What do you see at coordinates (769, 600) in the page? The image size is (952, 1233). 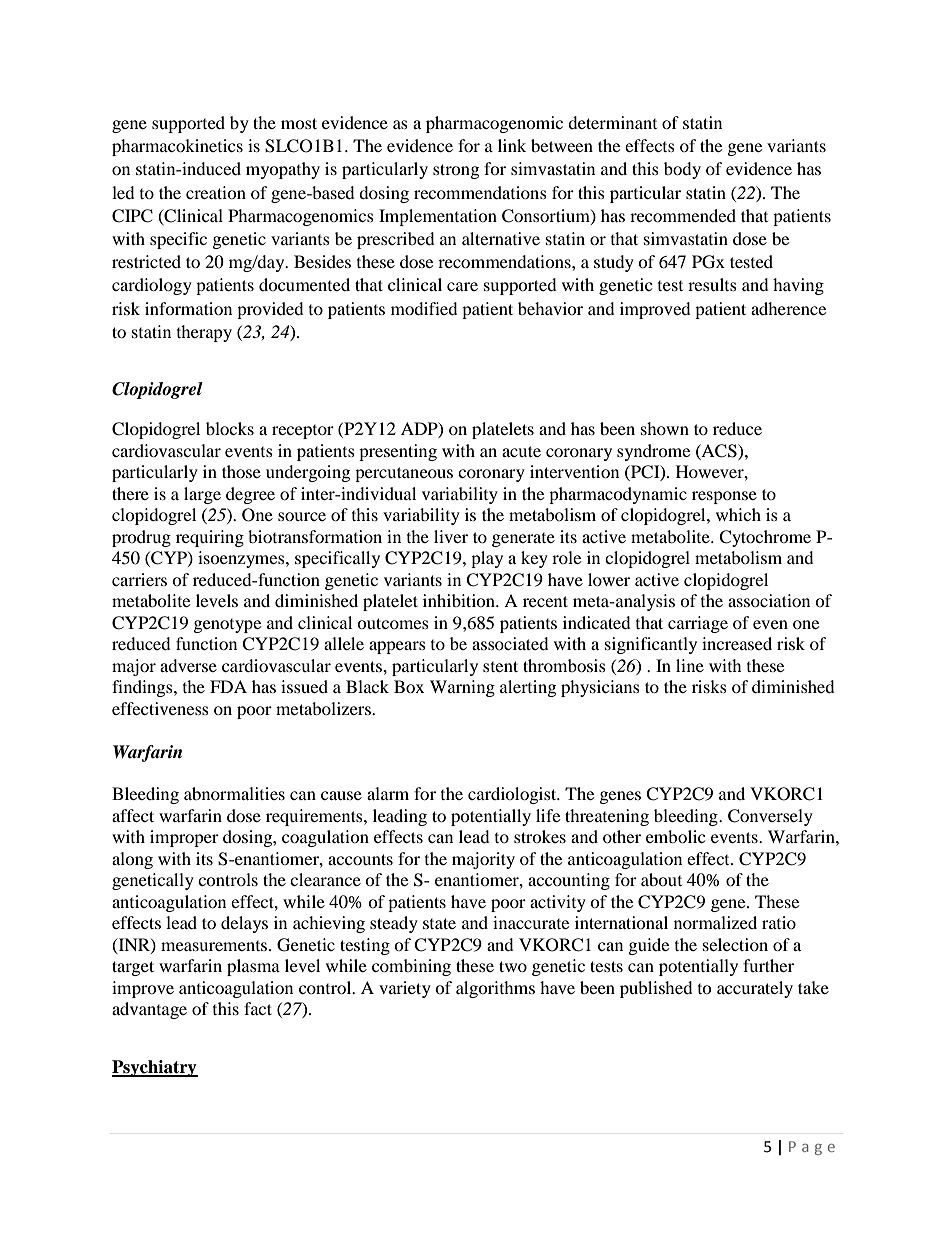 I see `association` at bounding box center [769, 600].
